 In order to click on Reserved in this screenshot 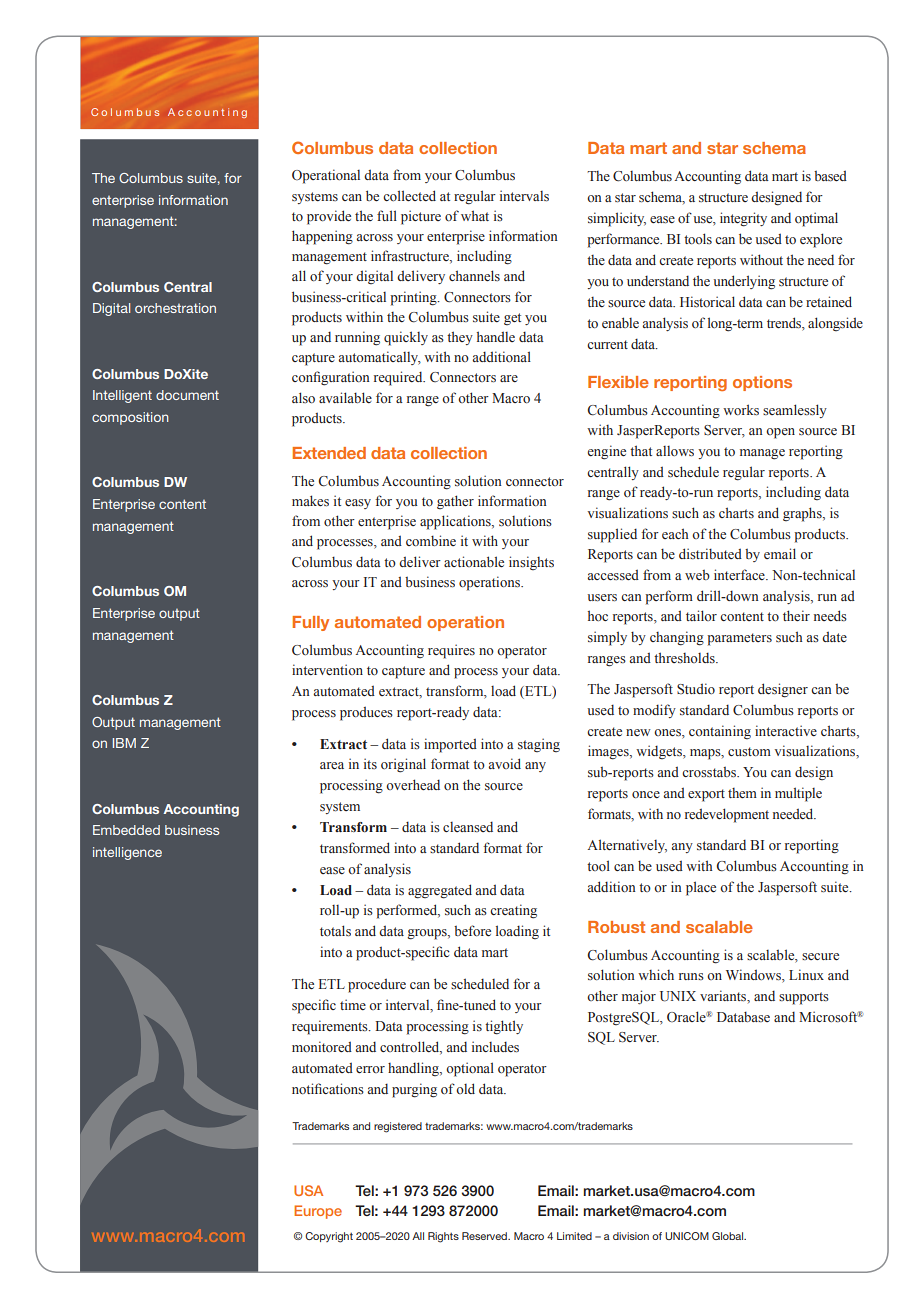, I will do `click(485, 1236)`.
